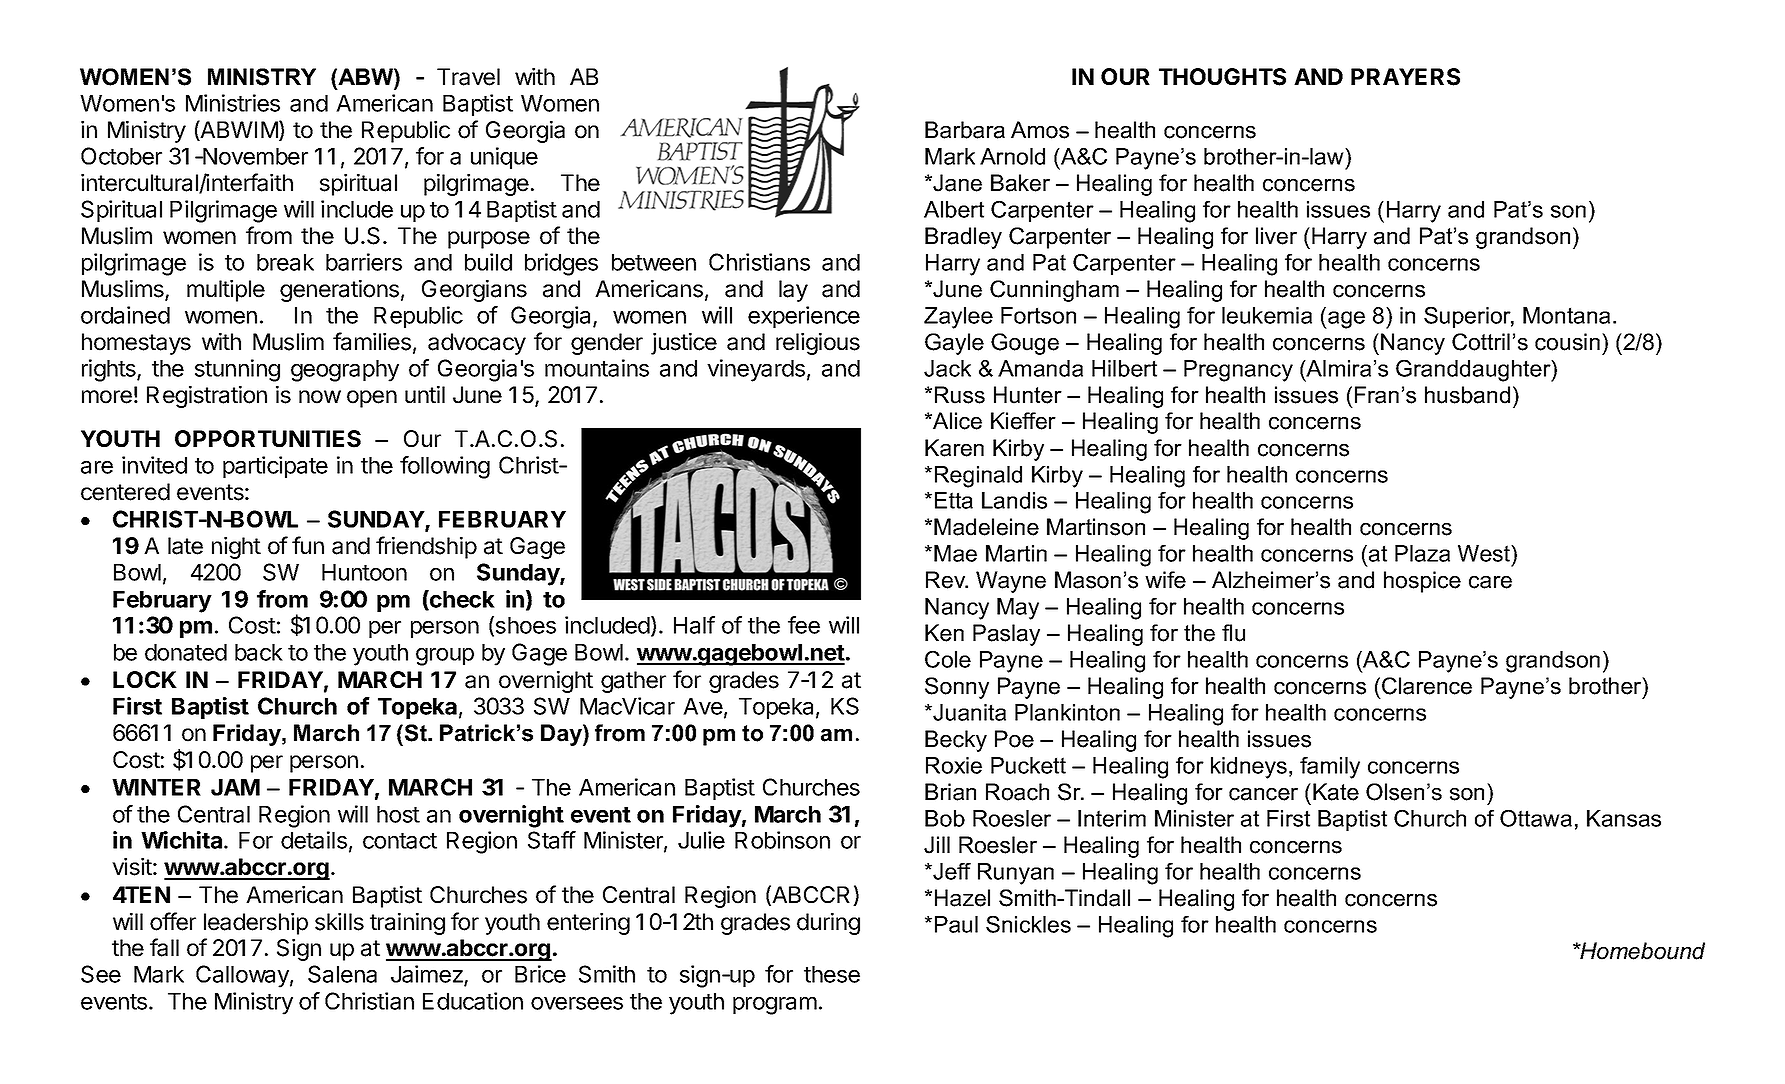 This screenshot has height=1084, width=1785. Describe the element at coordinates (1467, 395) in the screenshot. I see `husband` at that location.
